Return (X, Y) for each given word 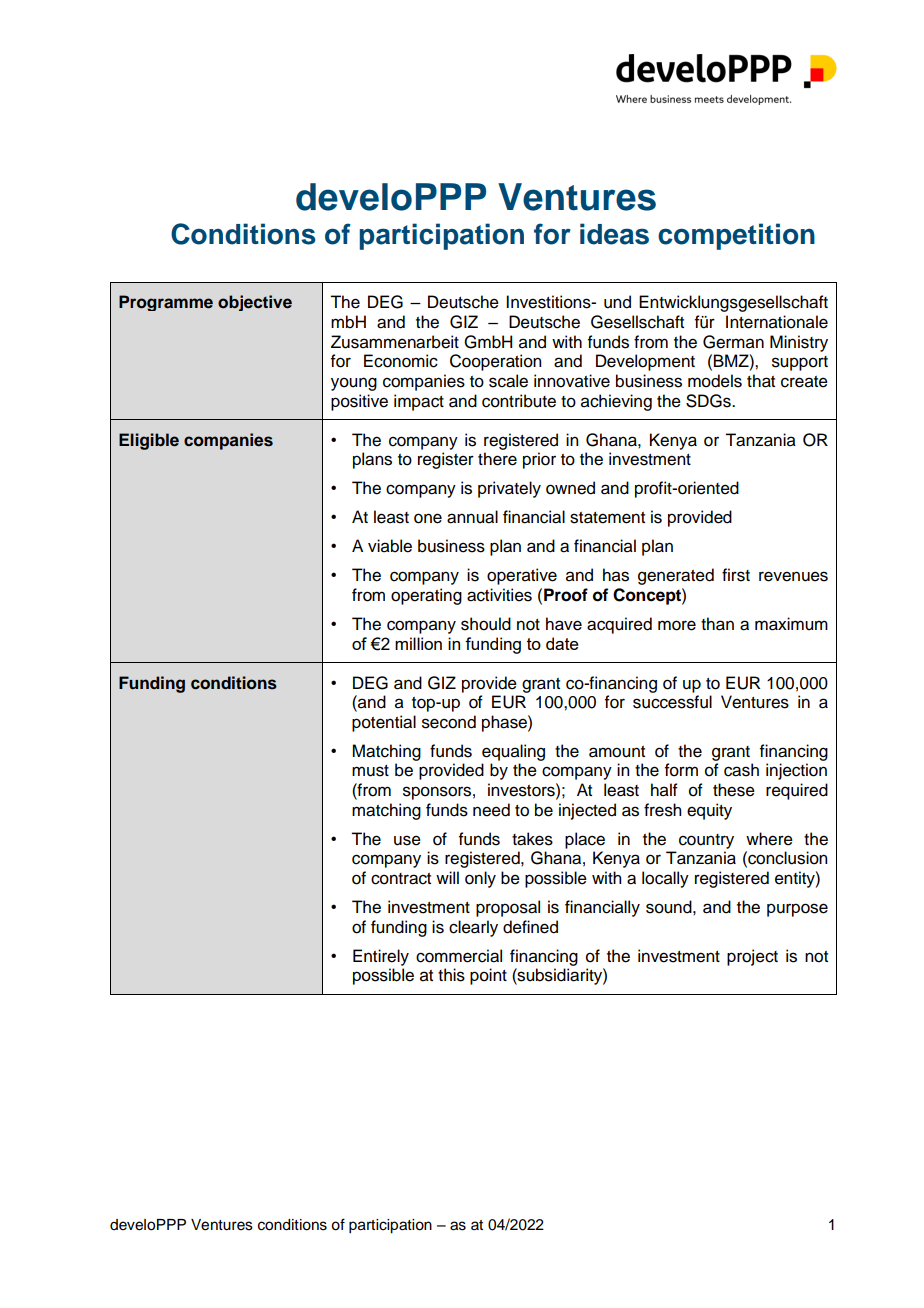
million (418, 643)
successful (672, 702)
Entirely (381, 957)
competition (736, 236)
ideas (614, 234)
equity (709, 811)
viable (390, 546)
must (370, 771)
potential (384, 723)
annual (472, 517)
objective (255, 303)
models (715, 381)
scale (508, 381)
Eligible (149, 441)
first (736, 575)
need (491, 810)
